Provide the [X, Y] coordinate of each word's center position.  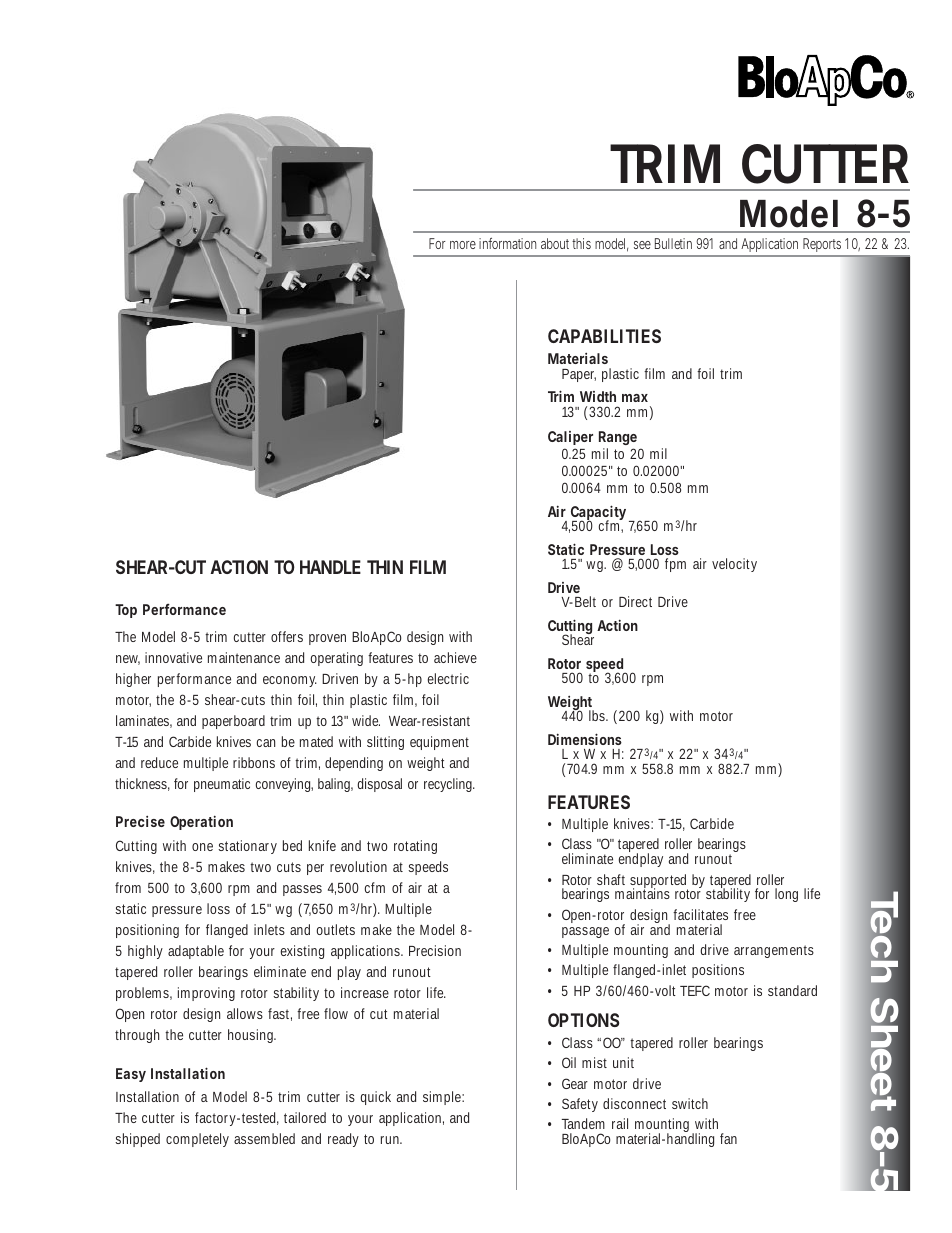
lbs [598, 715]
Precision [435, 950]
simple [443, 1098]
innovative [173, 657]
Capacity [598, 514]
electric [448, 678]
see [642, 245]
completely [197, 1140]
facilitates [700, 914]
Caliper [570, 438]
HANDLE [330, 567]
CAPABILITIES [604, 336]
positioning [147, 931]
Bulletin [673, 243]
